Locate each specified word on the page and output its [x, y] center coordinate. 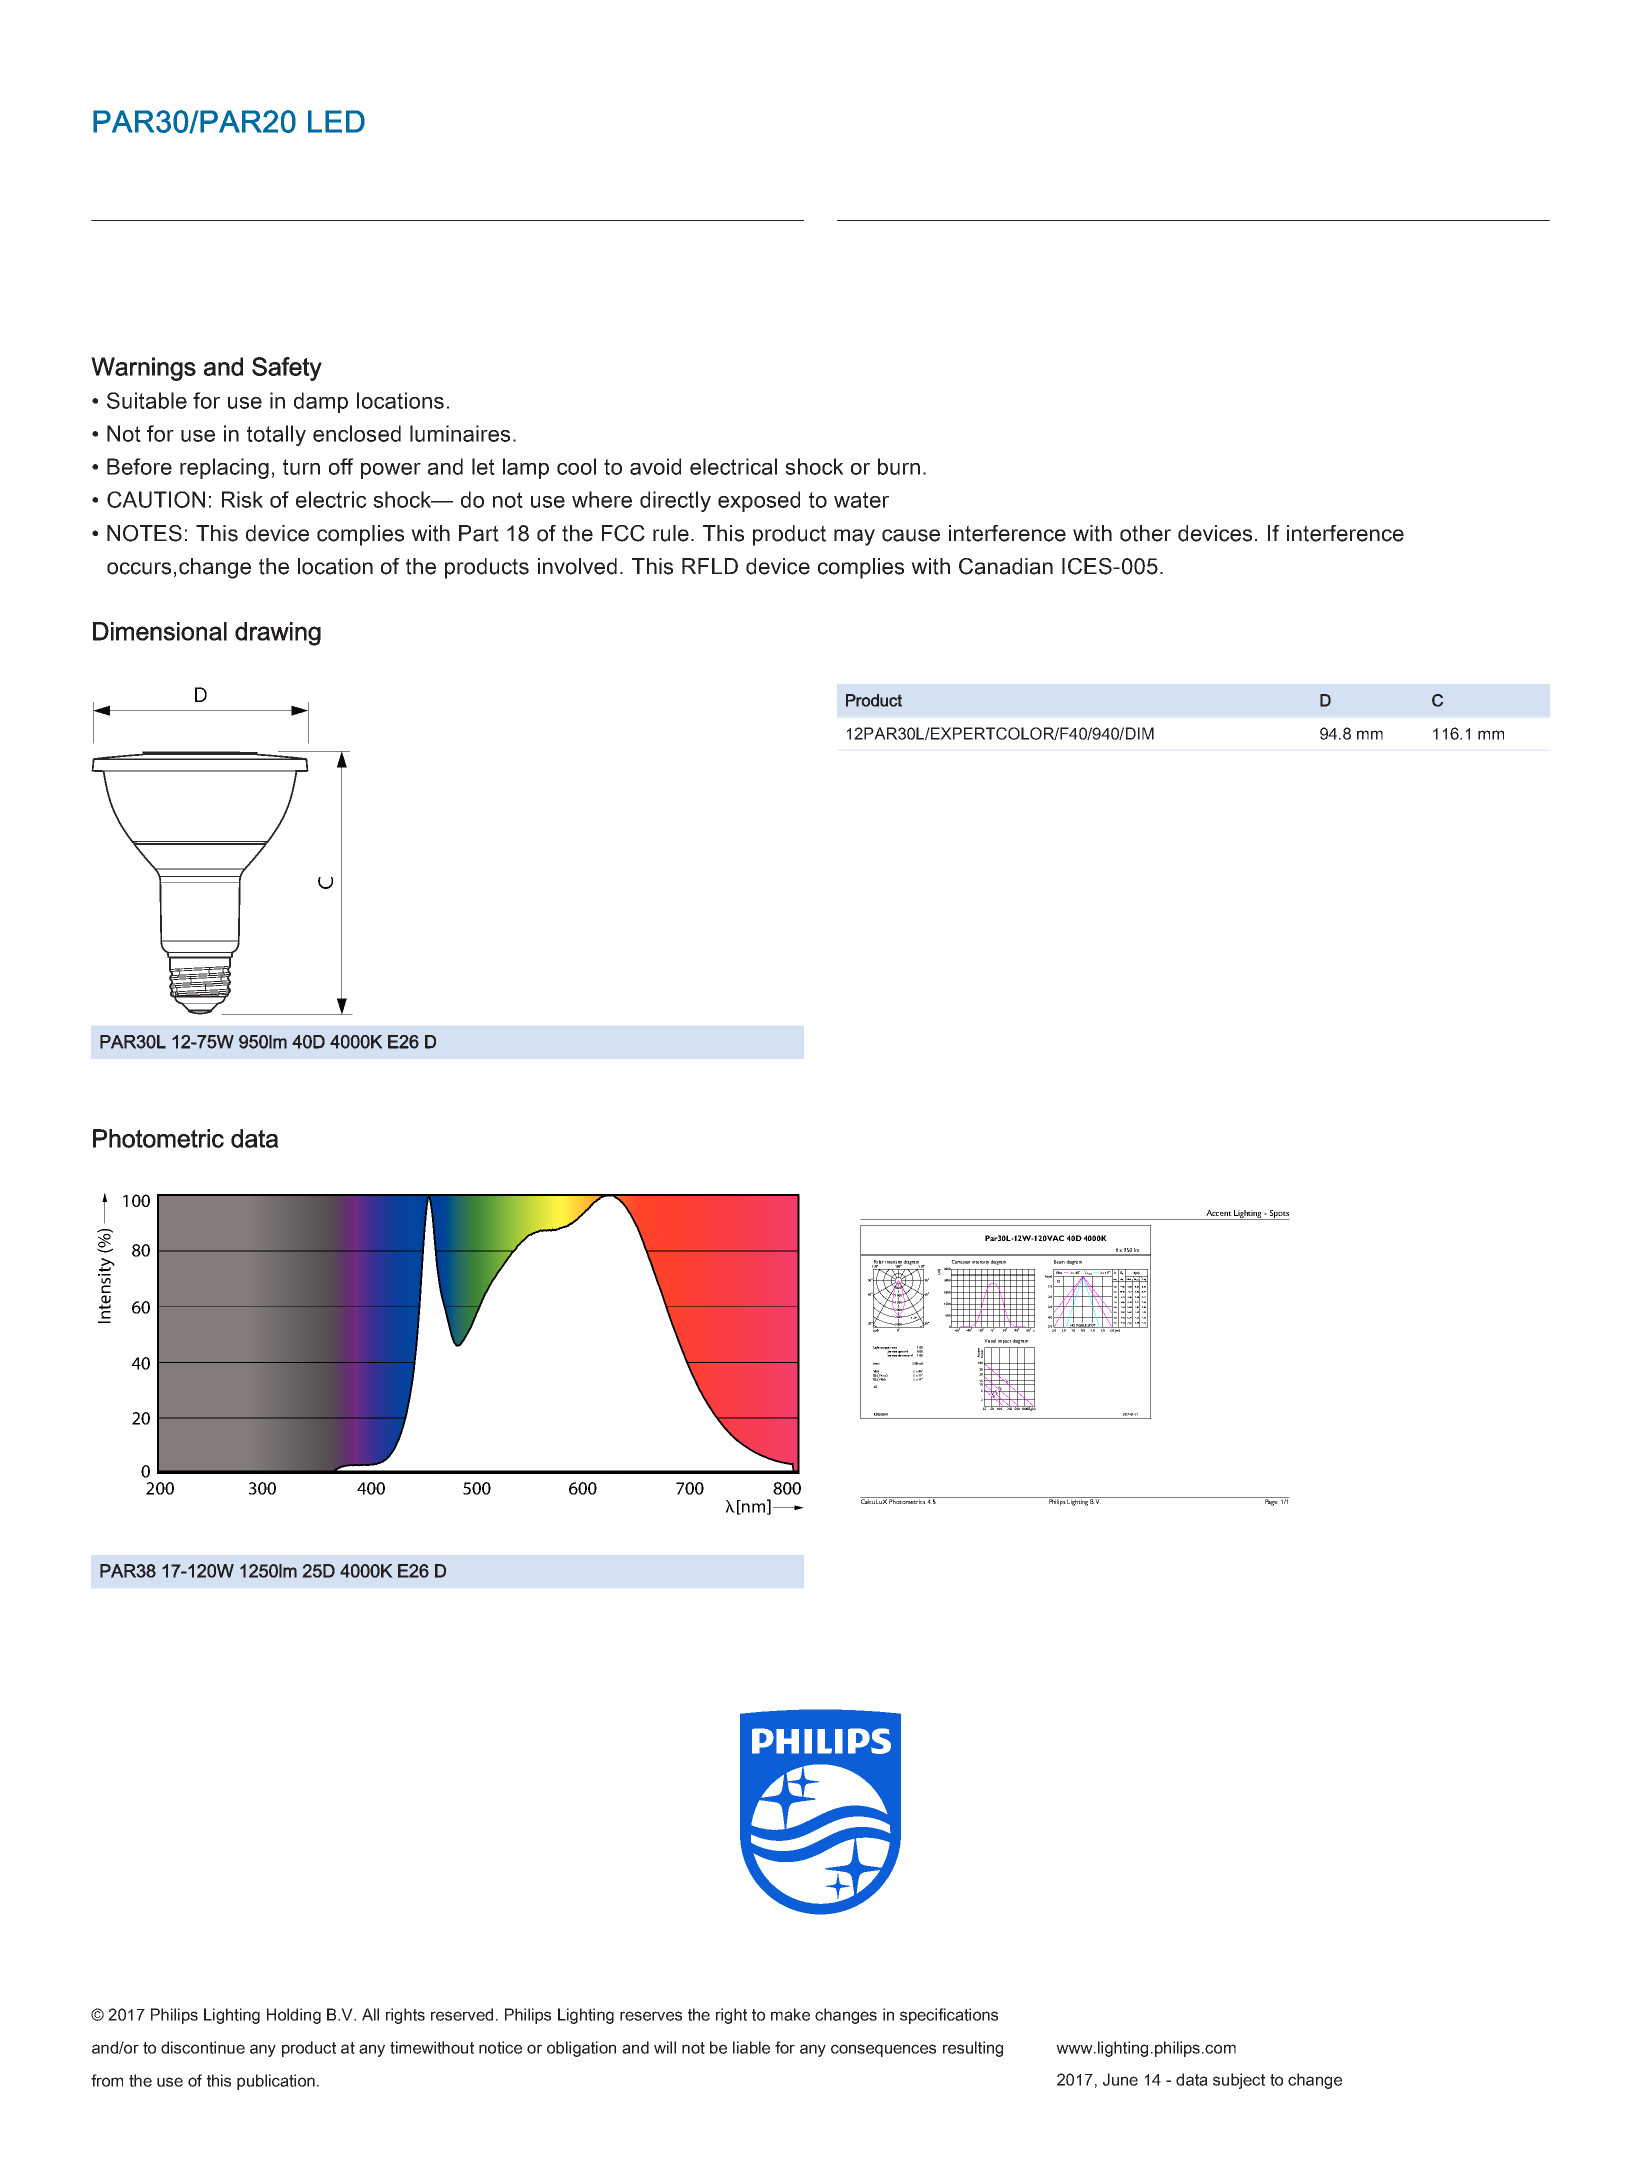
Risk [242, 499]
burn [899, 466]
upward [904, 1353]
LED [336, 121]
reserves [651, 2016]
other [1145, 533]
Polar [878, 1263]
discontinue [203, 2047]
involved [577, 566]
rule [671, 533]
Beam [1059, 1262]
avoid [655, 466]
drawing [278, 634]
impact [1004, 1342]
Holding [294, 2016]
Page [1271, 1501]
